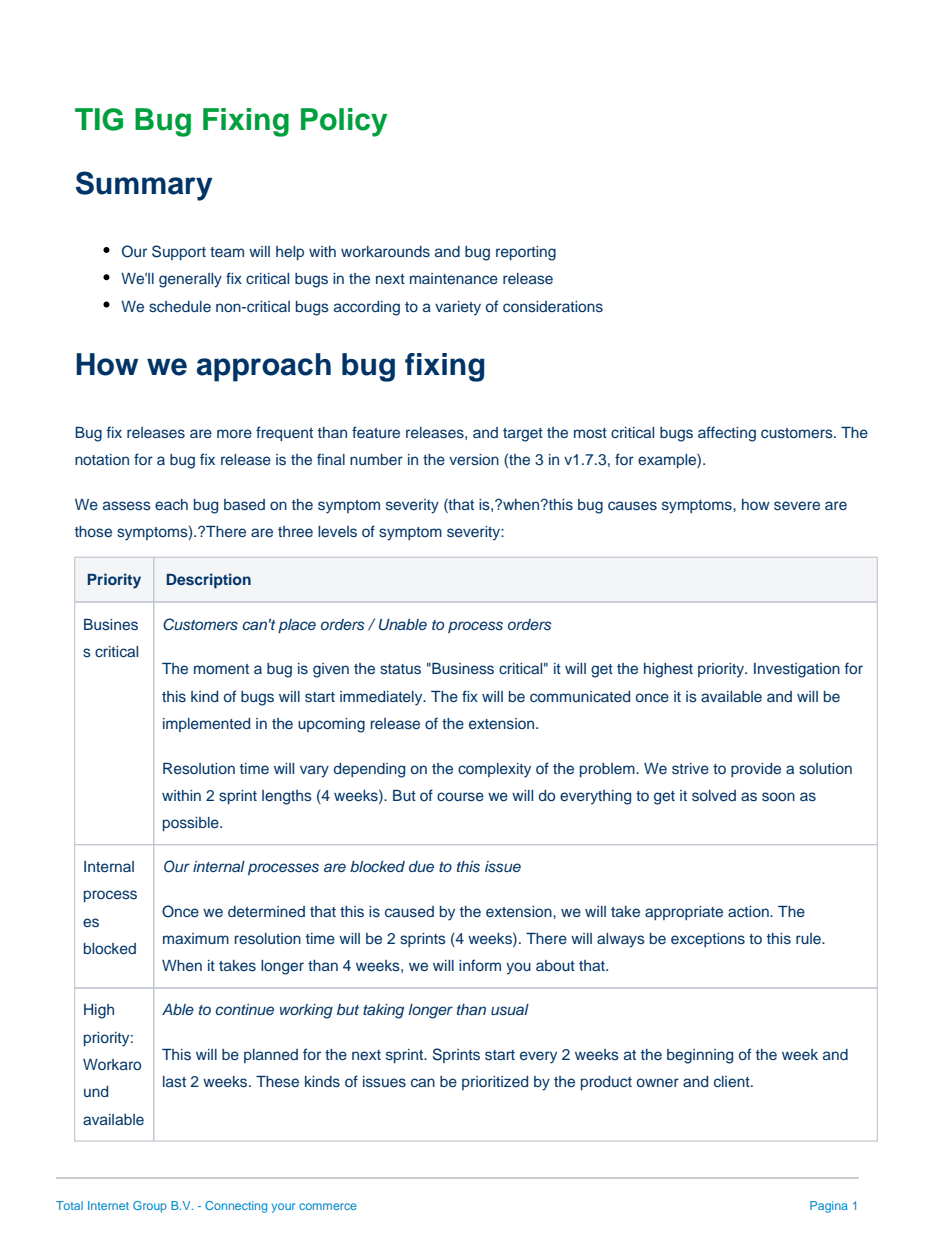  What do you see at coordinates (234, 433) in the screenshot?
I see `more` at bounding box center [234, 433].
